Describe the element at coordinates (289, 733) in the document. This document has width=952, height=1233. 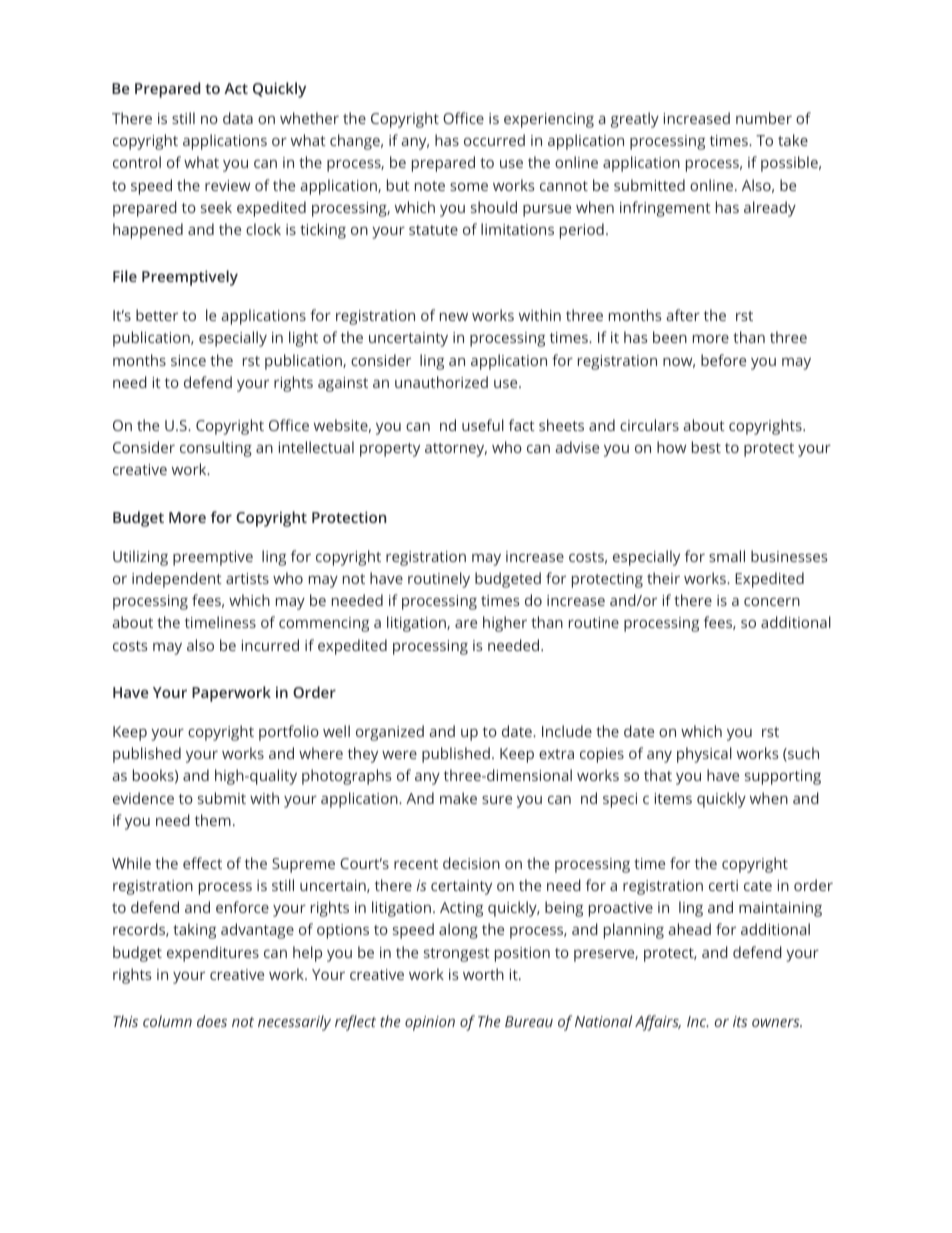
I see `portfolio` at that location.
